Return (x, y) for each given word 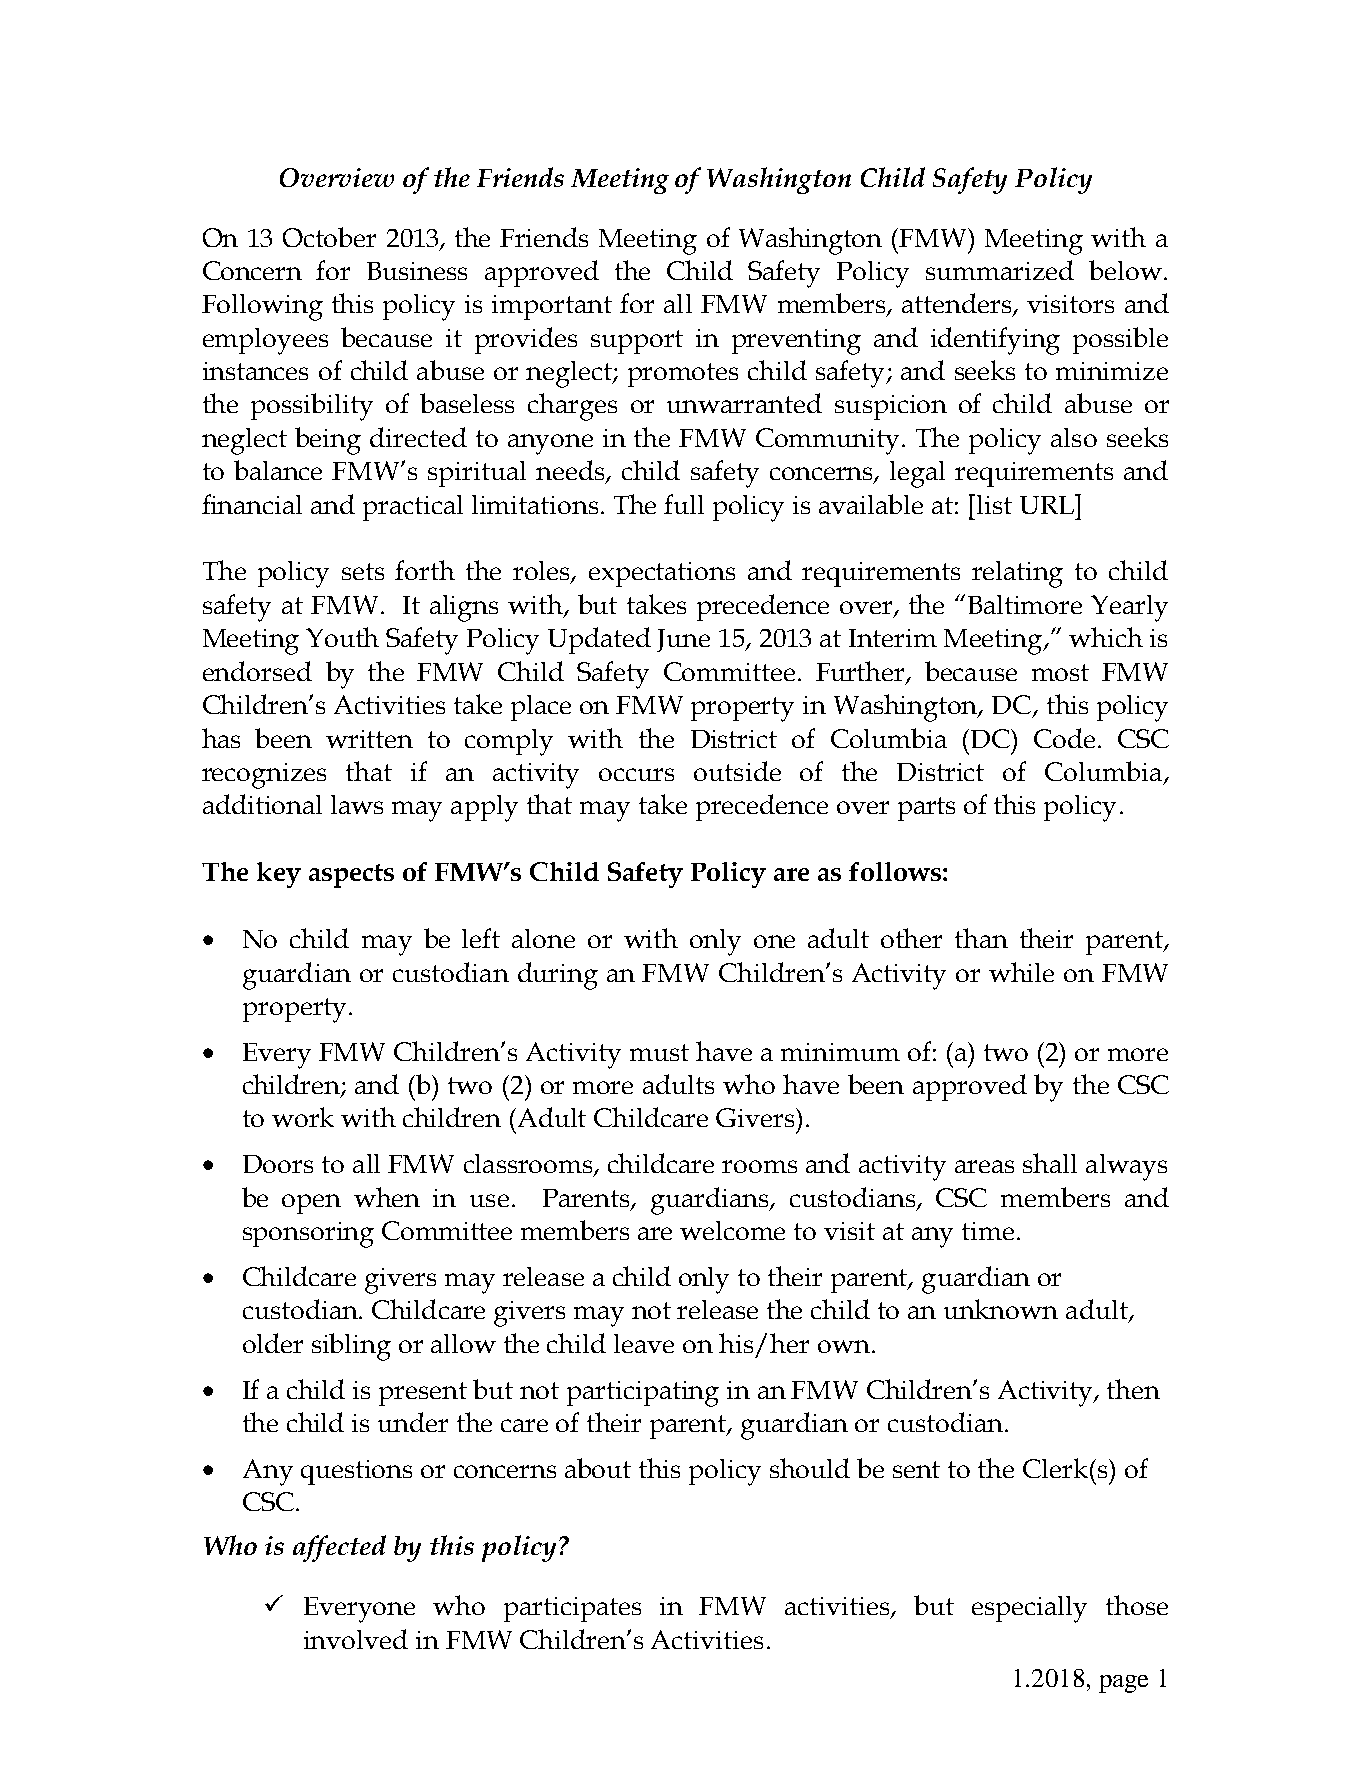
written (369, 739)
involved (356, 1639)
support (637, 342)
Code (1064, 738)
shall (1050, 1163)
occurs (636, 774)
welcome (732, 1230)
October (329, 237)
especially (1029, 1609)
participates (572, 1609)
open (311, 1204)
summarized (1000, 270)
